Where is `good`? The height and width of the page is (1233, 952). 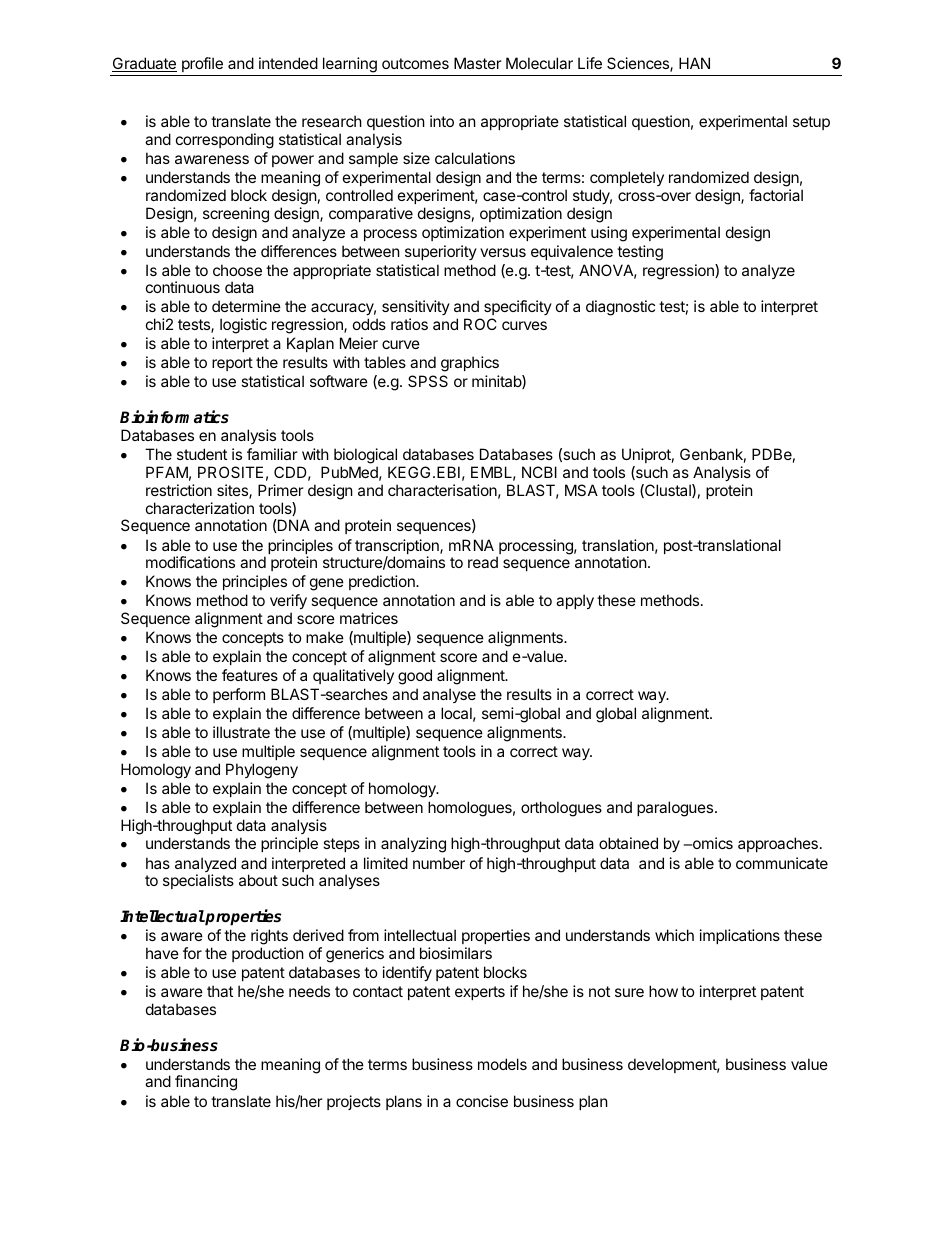
good is located at coordinates (415, 677).
